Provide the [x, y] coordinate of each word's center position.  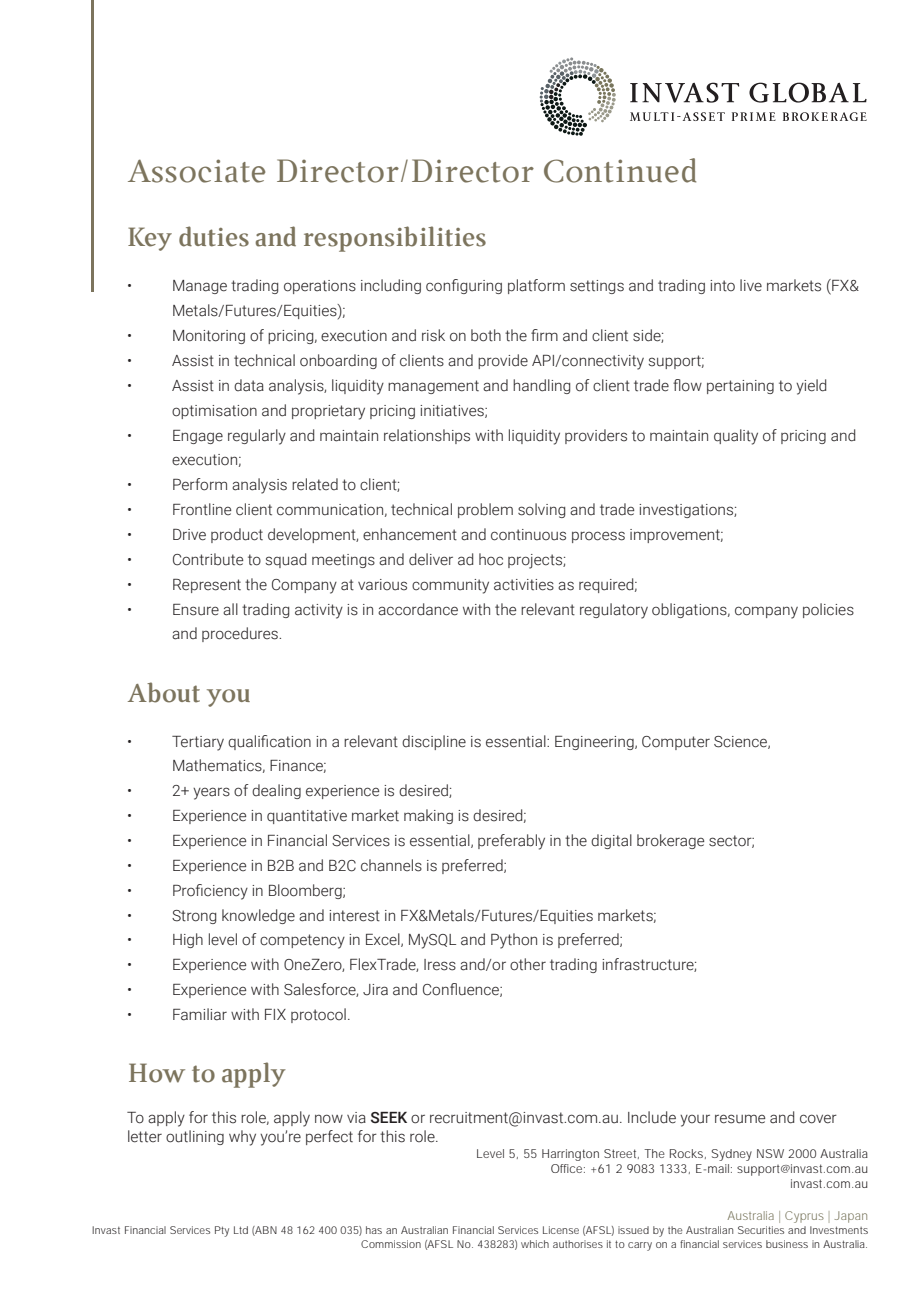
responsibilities [395, 239]
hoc [491, 559]
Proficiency [210, 892]
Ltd [241, 1230]
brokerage [670, 841]
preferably [511, 842]
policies [828, 610]
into [722, 286]
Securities [761, 1230]
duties [214, 236]
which [535, 1244]
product [237, 535]
